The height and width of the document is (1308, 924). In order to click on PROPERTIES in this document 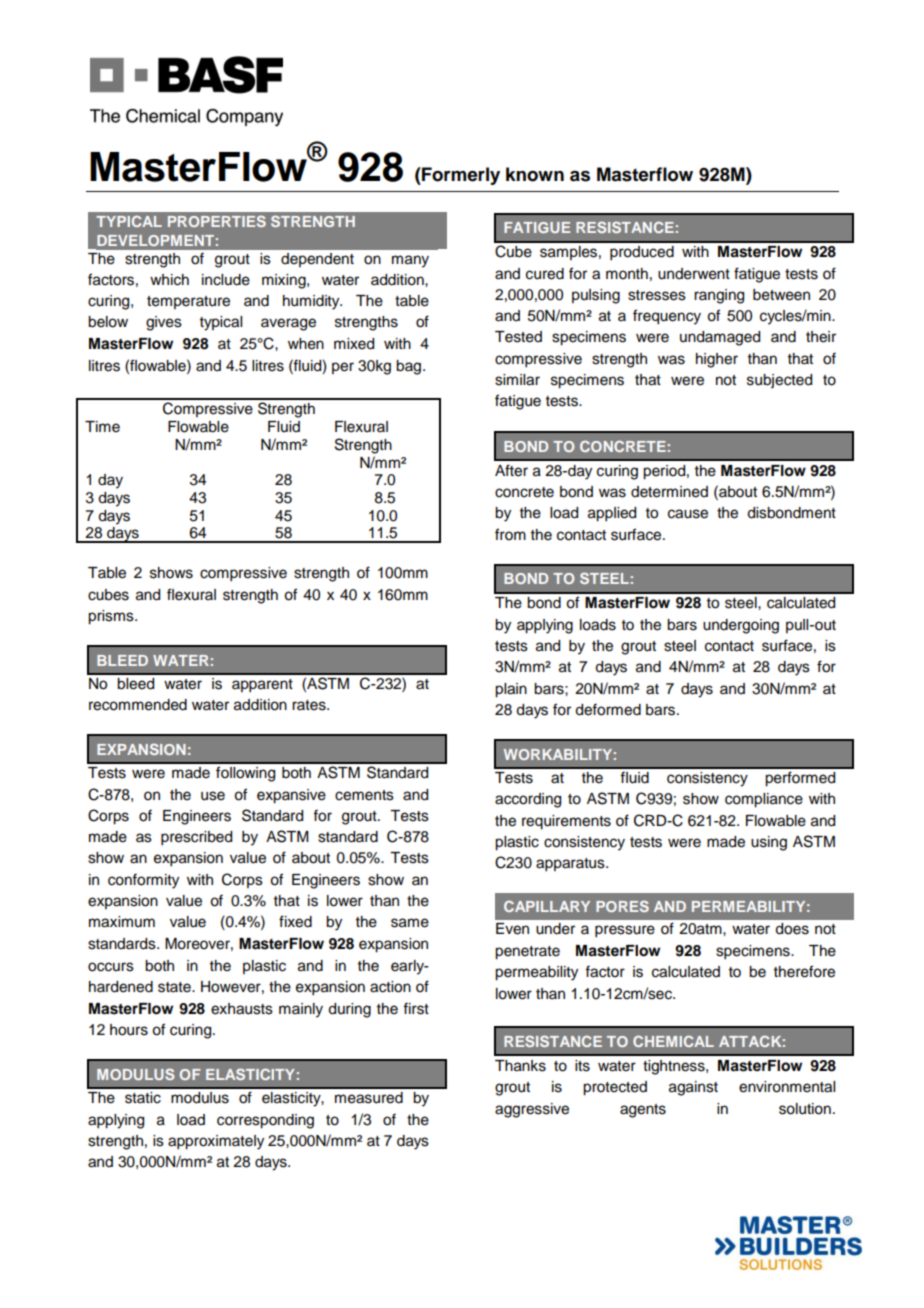, I will do `click(217, 221)`.
